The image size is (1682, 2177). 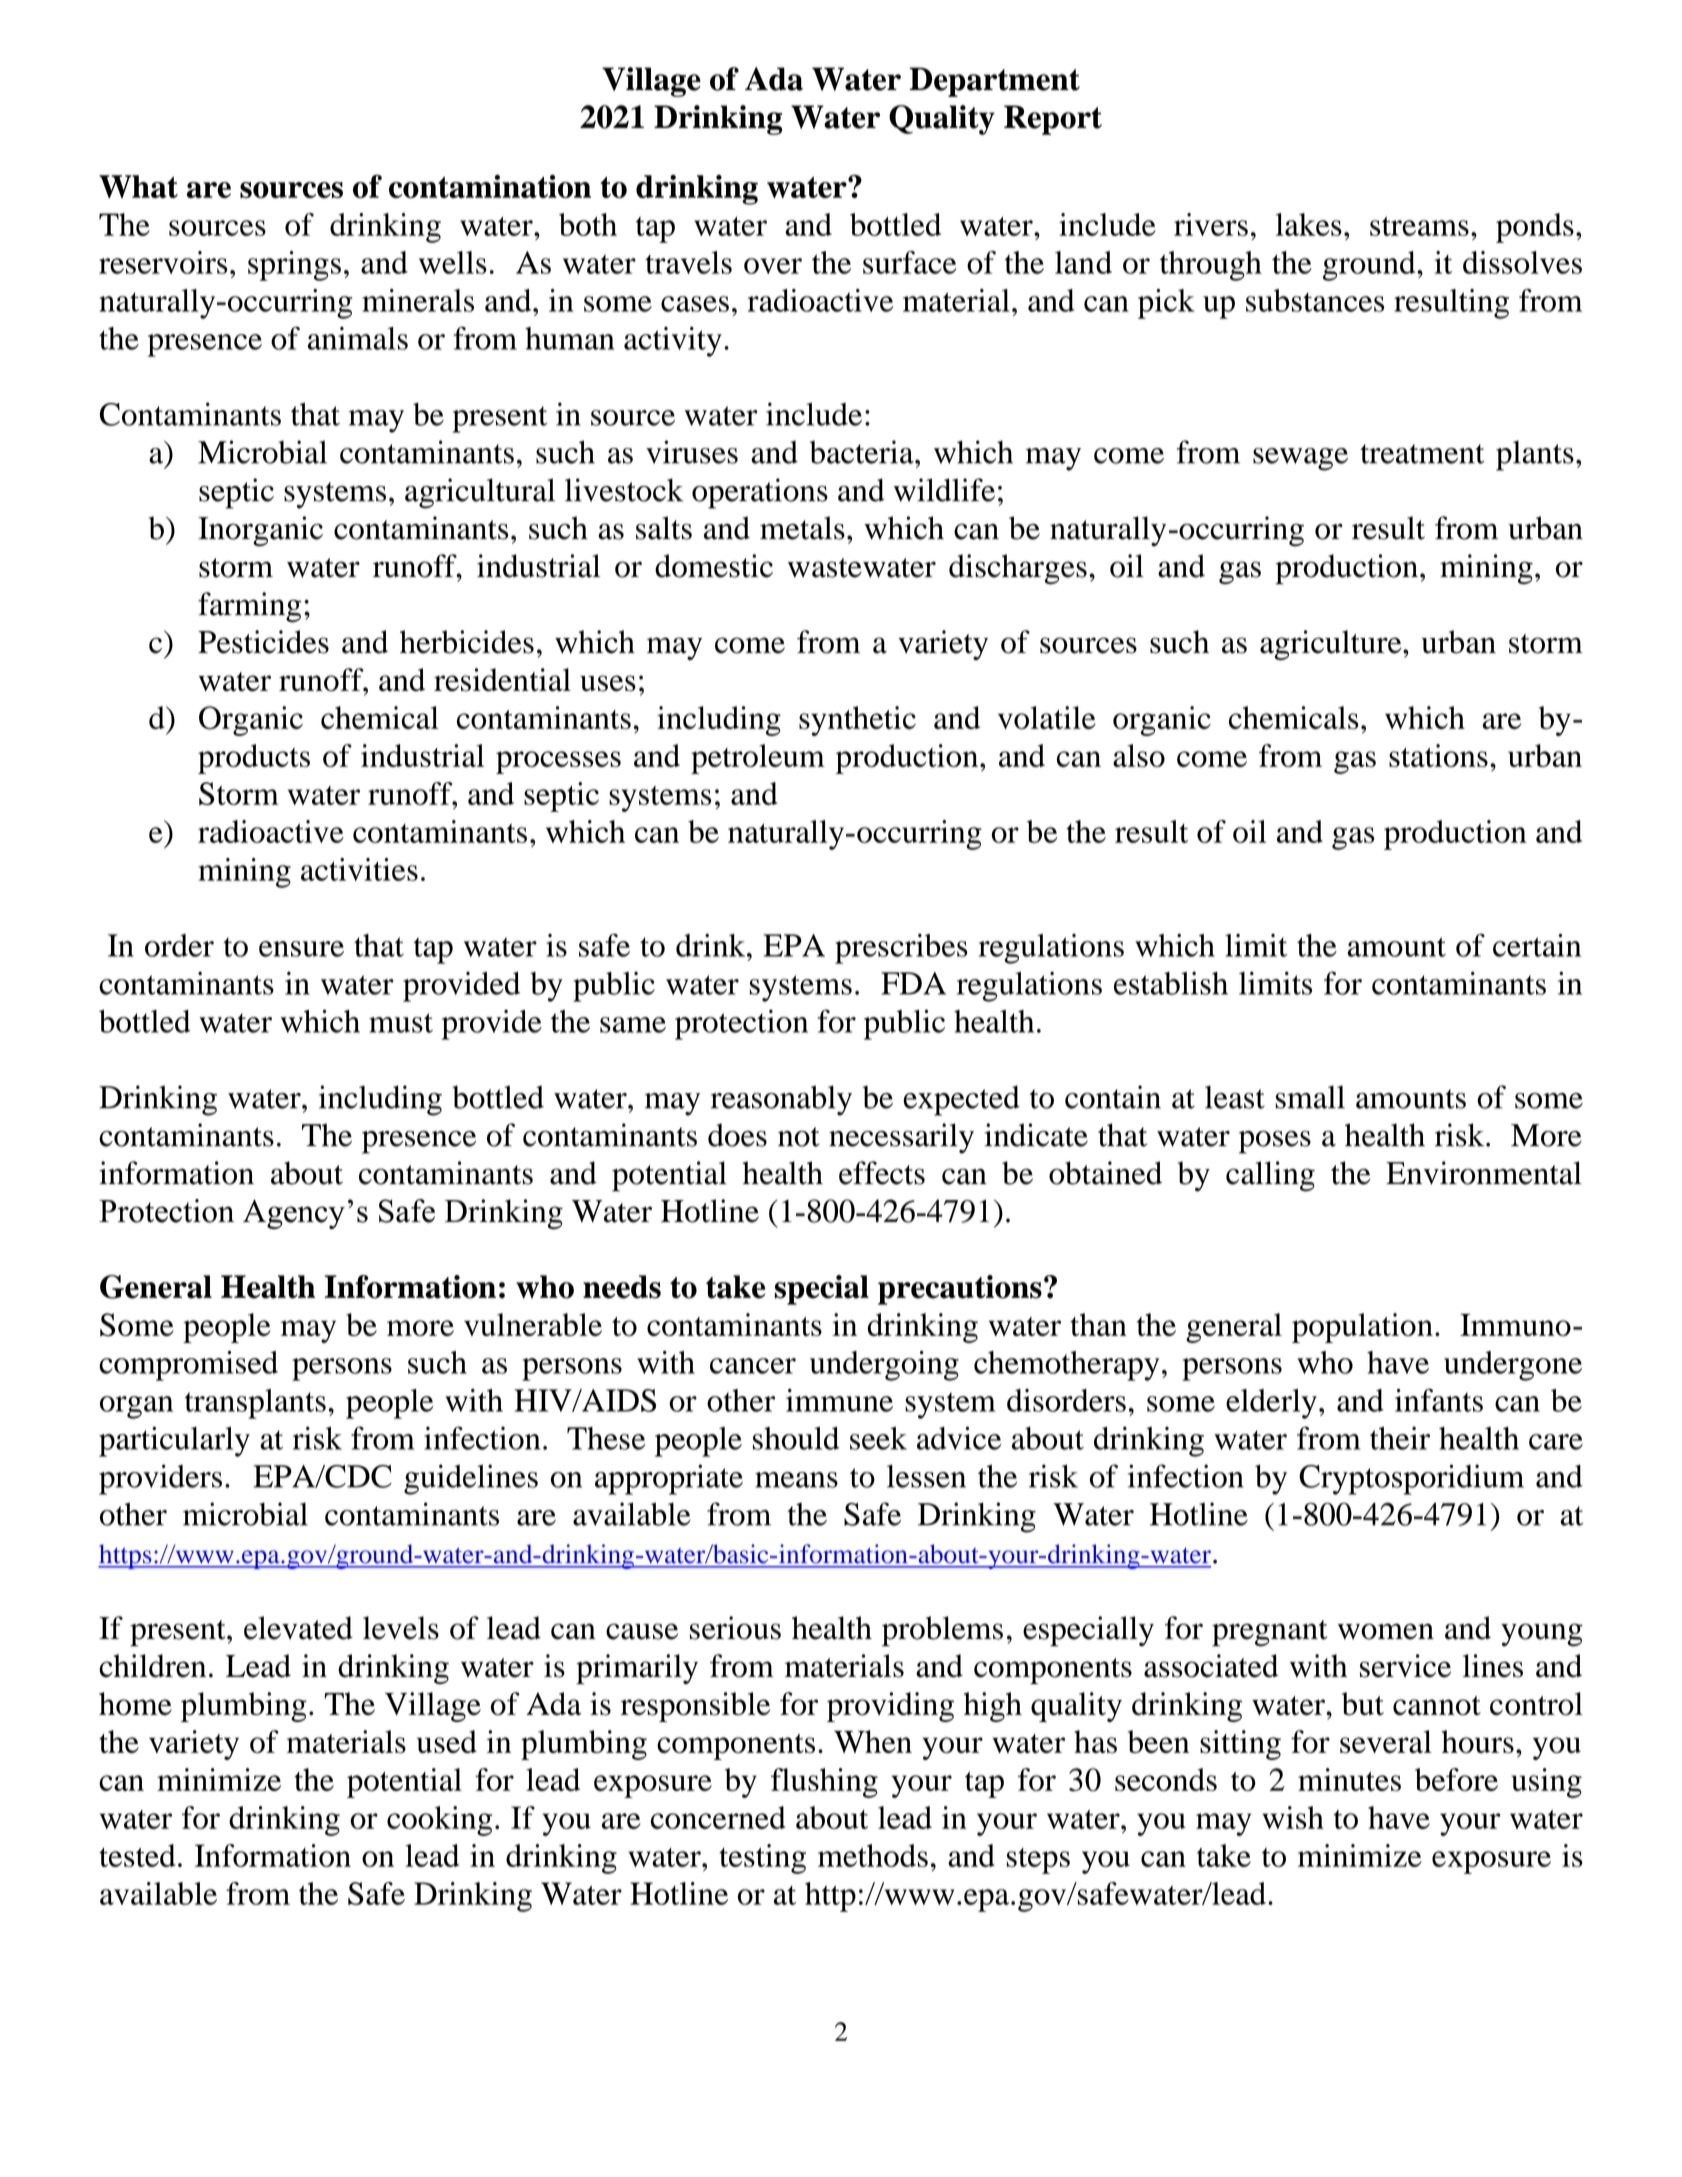 I want to click on ensure, so click(x=301, y=949).
